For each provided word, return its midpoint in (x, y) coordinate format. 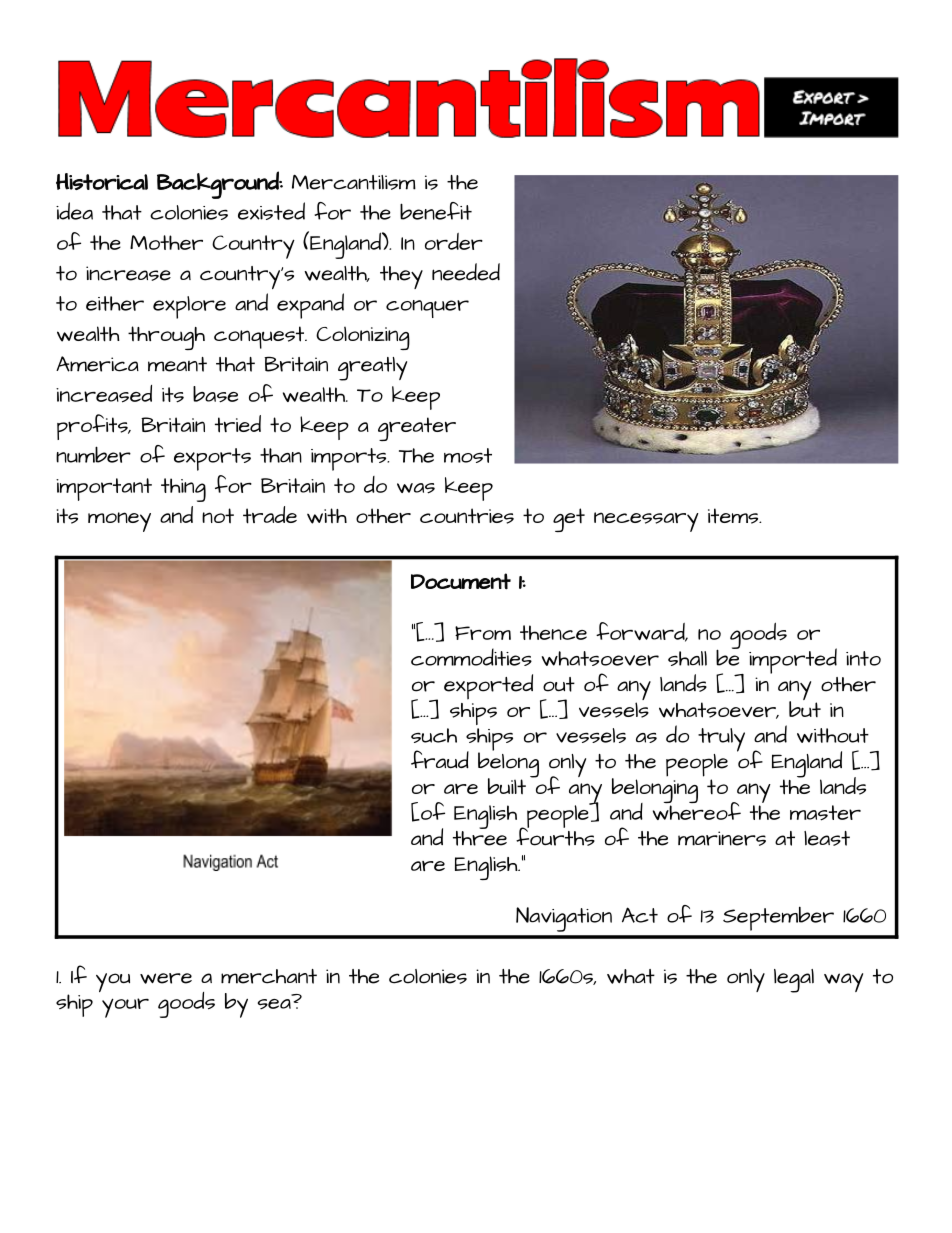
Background (219, 185)
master (825, 813)
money (119, 522)
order (454, 241)
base (215, 394)
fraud (440, 759)
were (166, 978)
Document (461, 581)
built (507, 786)
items (734, 516)
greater (417, 429)
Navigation (564, 919)
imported (793, 661)
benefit (436, 211)
